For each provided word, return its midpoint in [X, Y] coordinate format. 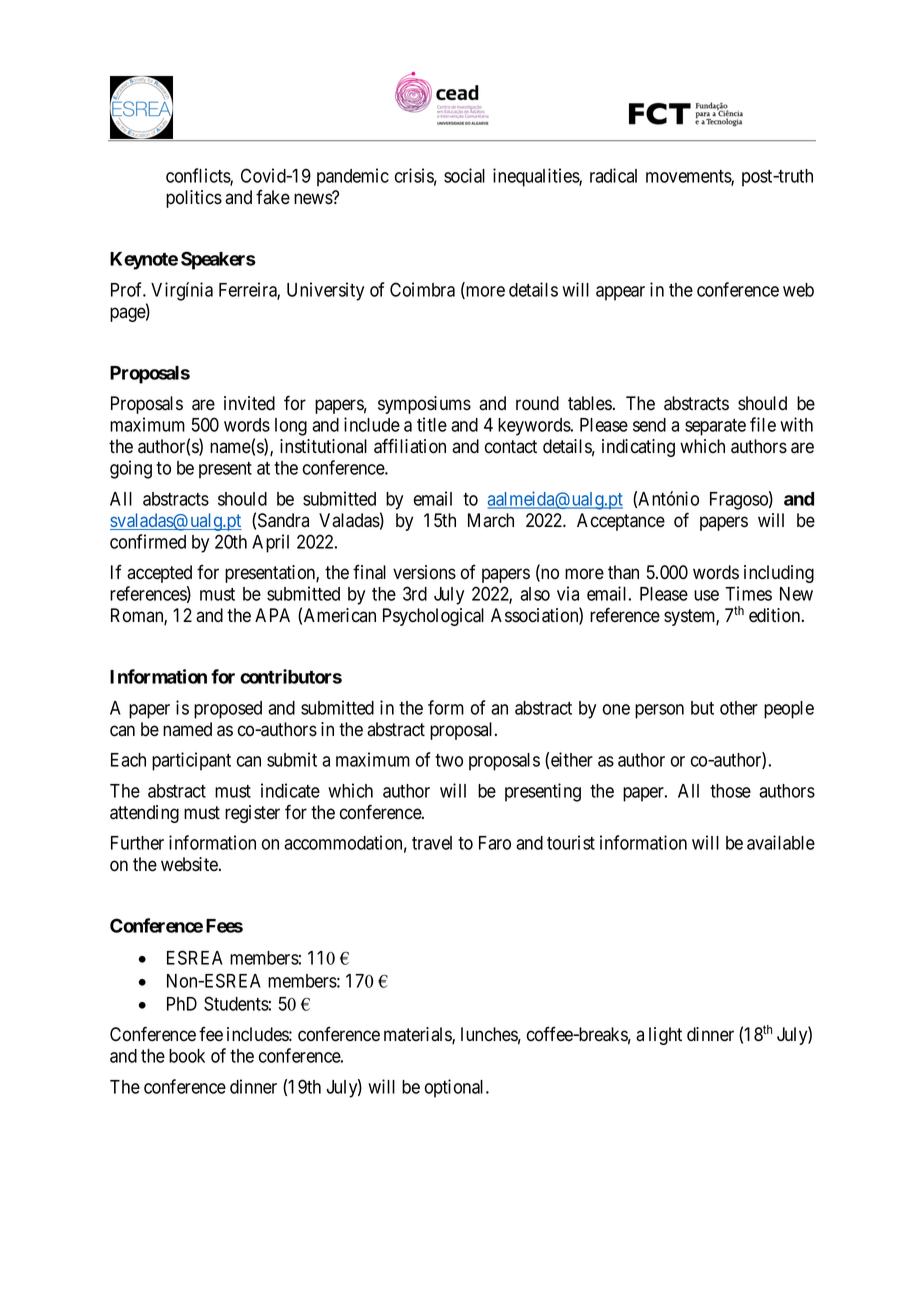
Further [137, 843]
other [739, 708]
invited [249, 403]
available [781, 842]
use [706, 595]
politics [194, 199]
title [432, 424]
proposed [228, 710]
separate [715, 427]
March [491, 520]
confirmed [148, 541]
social [464, 175]
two [449, 760]
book [187, 1056]
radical [613, 175]
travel [432, 843]
